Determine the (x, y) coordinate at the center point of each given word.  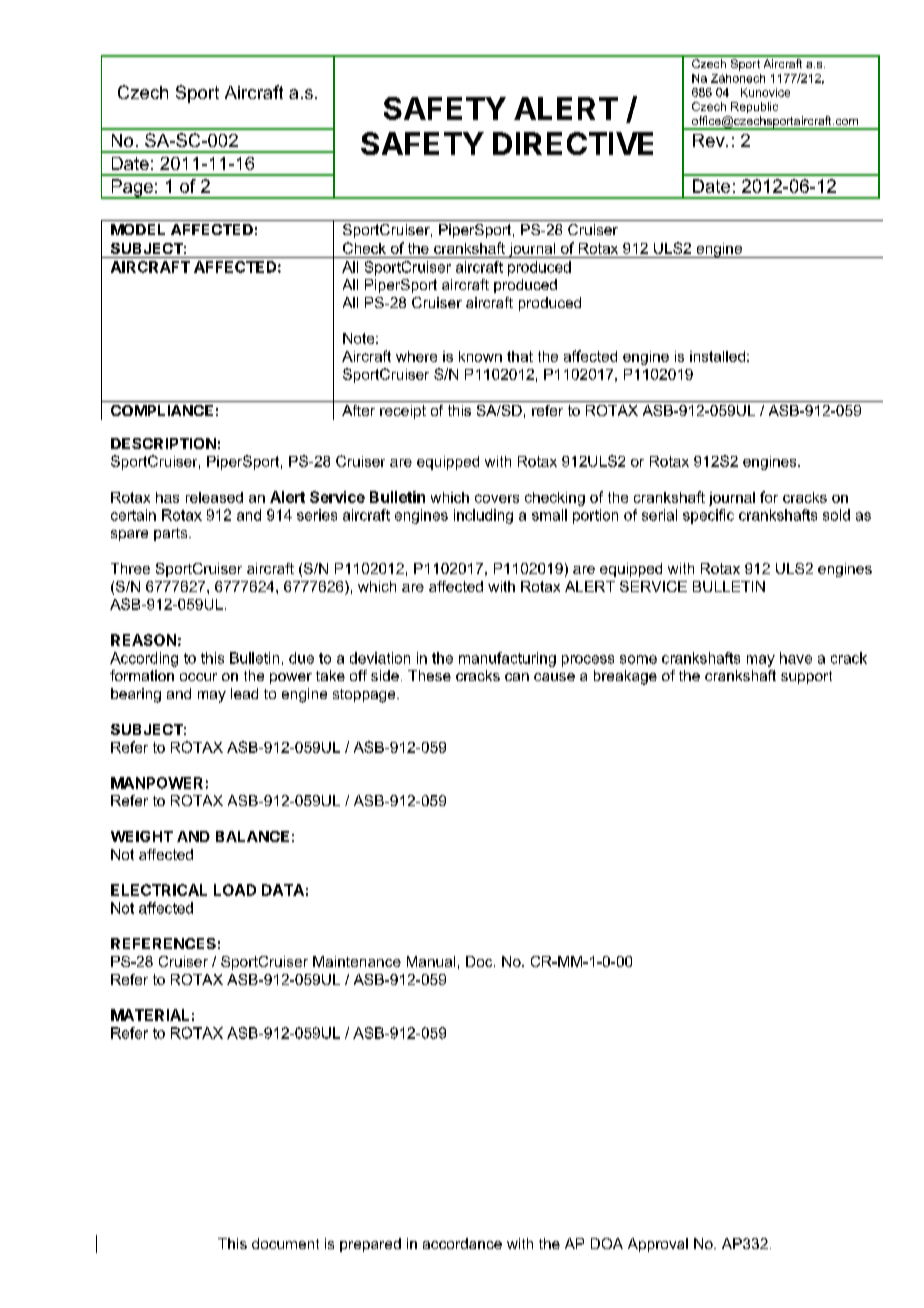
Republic (754, 107)
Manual (431, 961)
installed (717, 356)
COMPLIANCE (162, 410)
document (285, 1243)
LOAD (235, 890)
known (480, 356)
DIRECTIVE (573, 143)
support (806, 677)
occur (198, 677)
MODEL (138, 229)
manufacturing (507, 659)
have (796, 658)
